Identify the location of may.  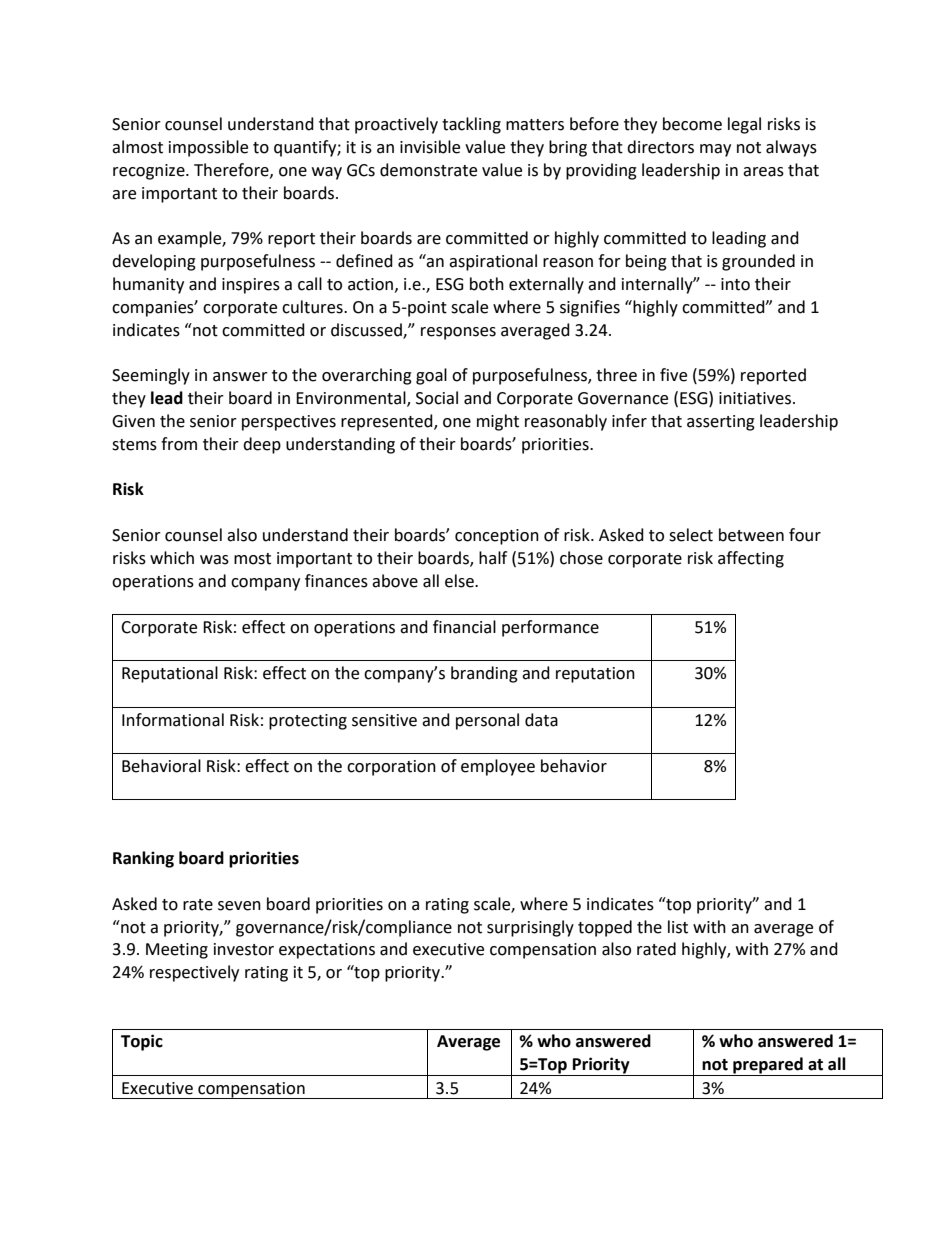
(715, 150).
